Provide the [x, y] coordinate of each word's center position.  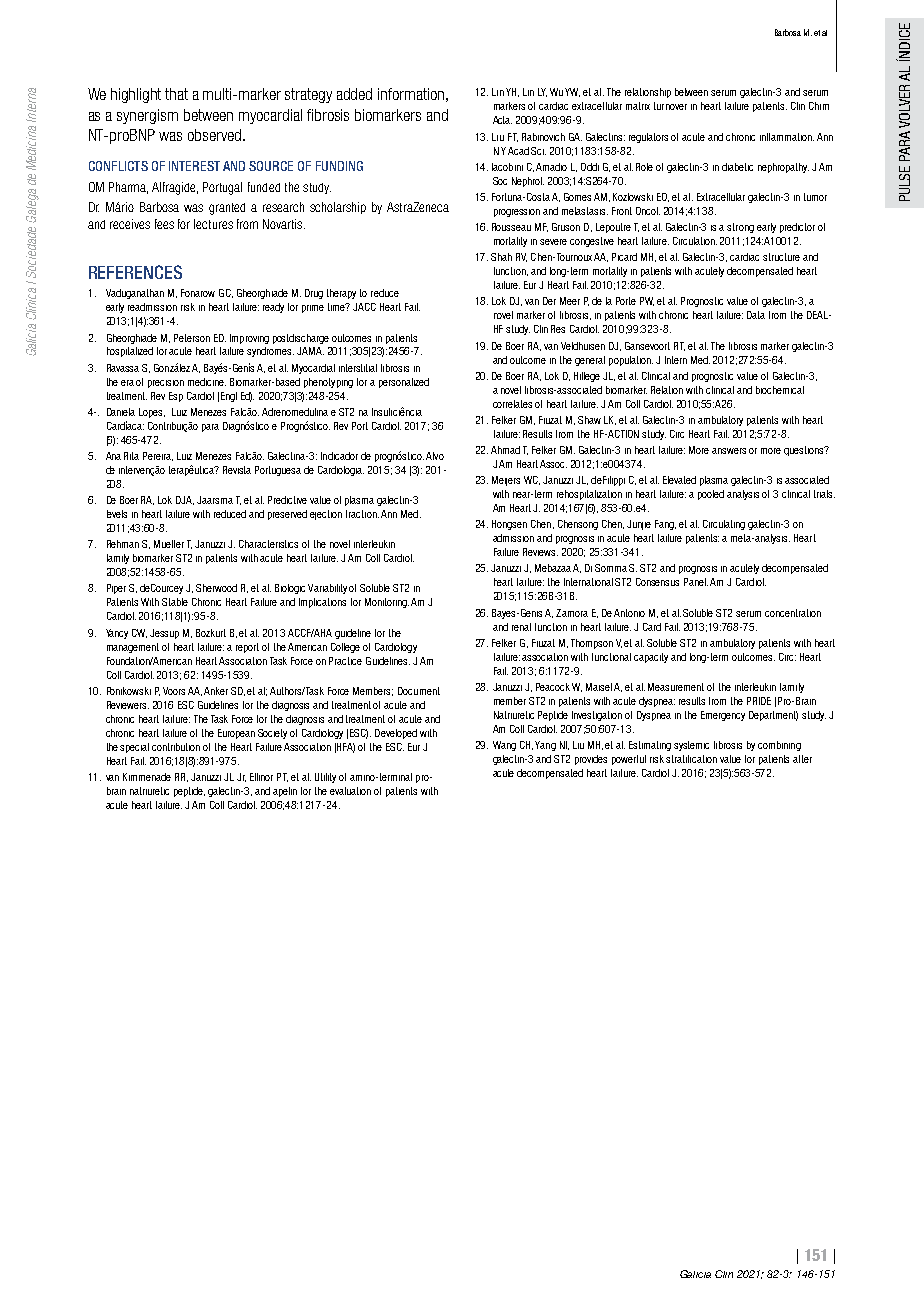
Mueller [169, 544]
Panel [696, 582]
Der [549, 301]
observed [216, 135]
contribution [176, 747]
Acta [502, 120]
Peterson [192, 338]
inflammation [787, 137]
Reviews [540, 552]
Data [756, 315]
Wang [504, 746]
